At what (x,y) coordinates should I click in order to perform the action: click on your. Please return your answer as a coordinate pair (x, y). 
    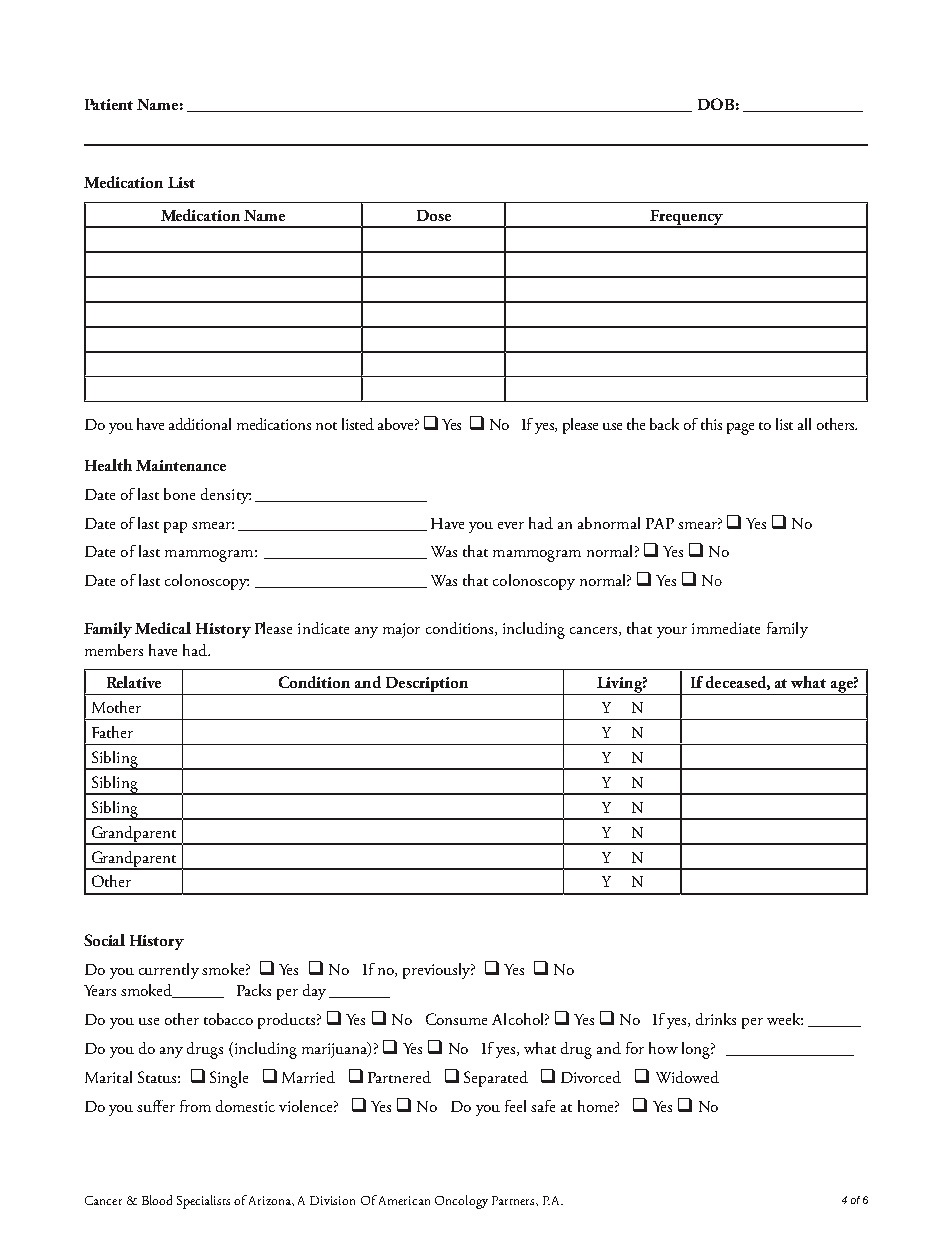
    Looking at the image, I should click on (672, 632).
